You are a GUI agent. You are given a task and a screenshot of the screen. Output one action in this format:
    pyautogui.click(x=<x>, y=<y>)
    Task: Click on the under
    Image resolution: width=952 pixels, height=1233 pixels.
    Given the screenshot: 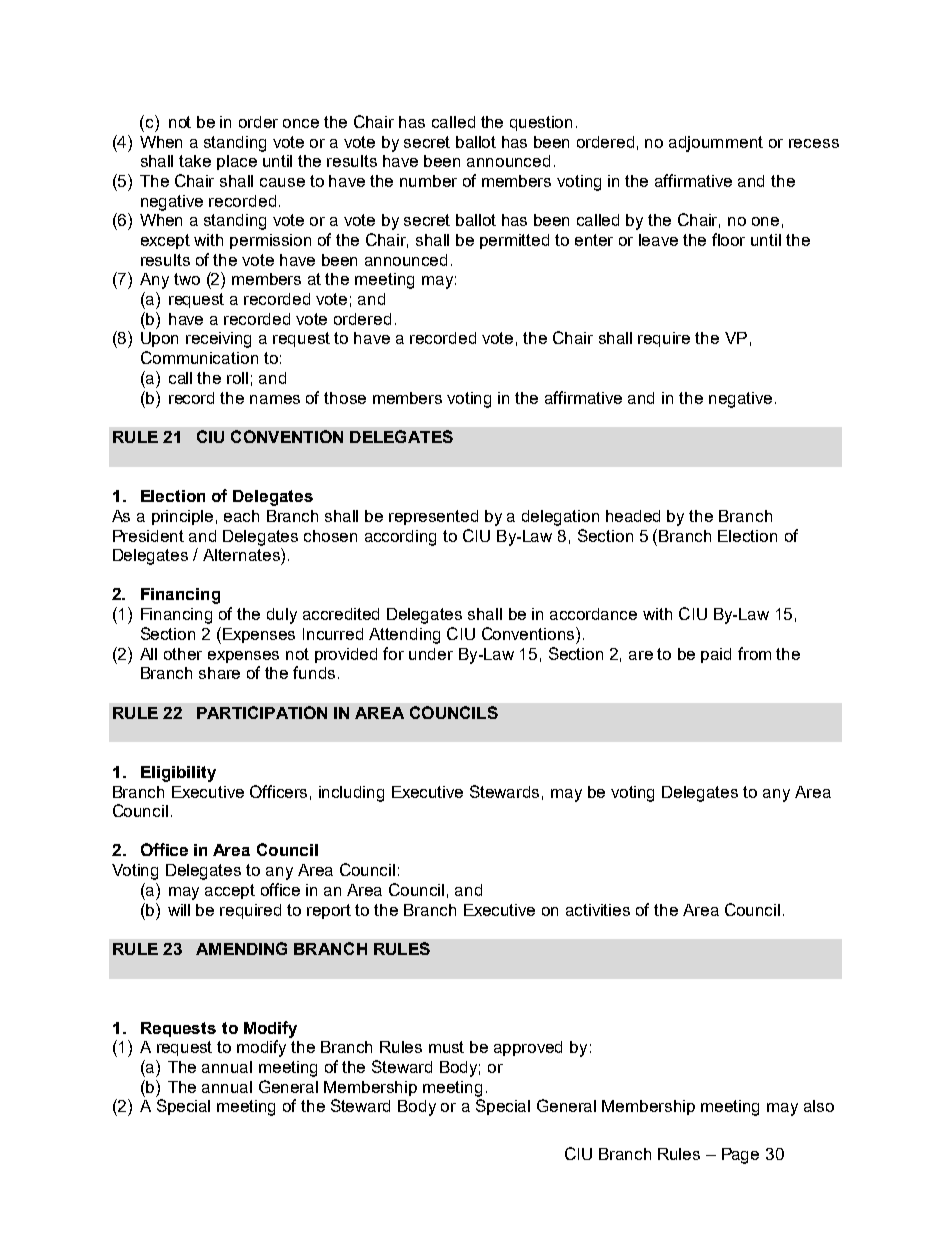 What is the action you would take?
    pyautogui.click(x=431, y=654)
